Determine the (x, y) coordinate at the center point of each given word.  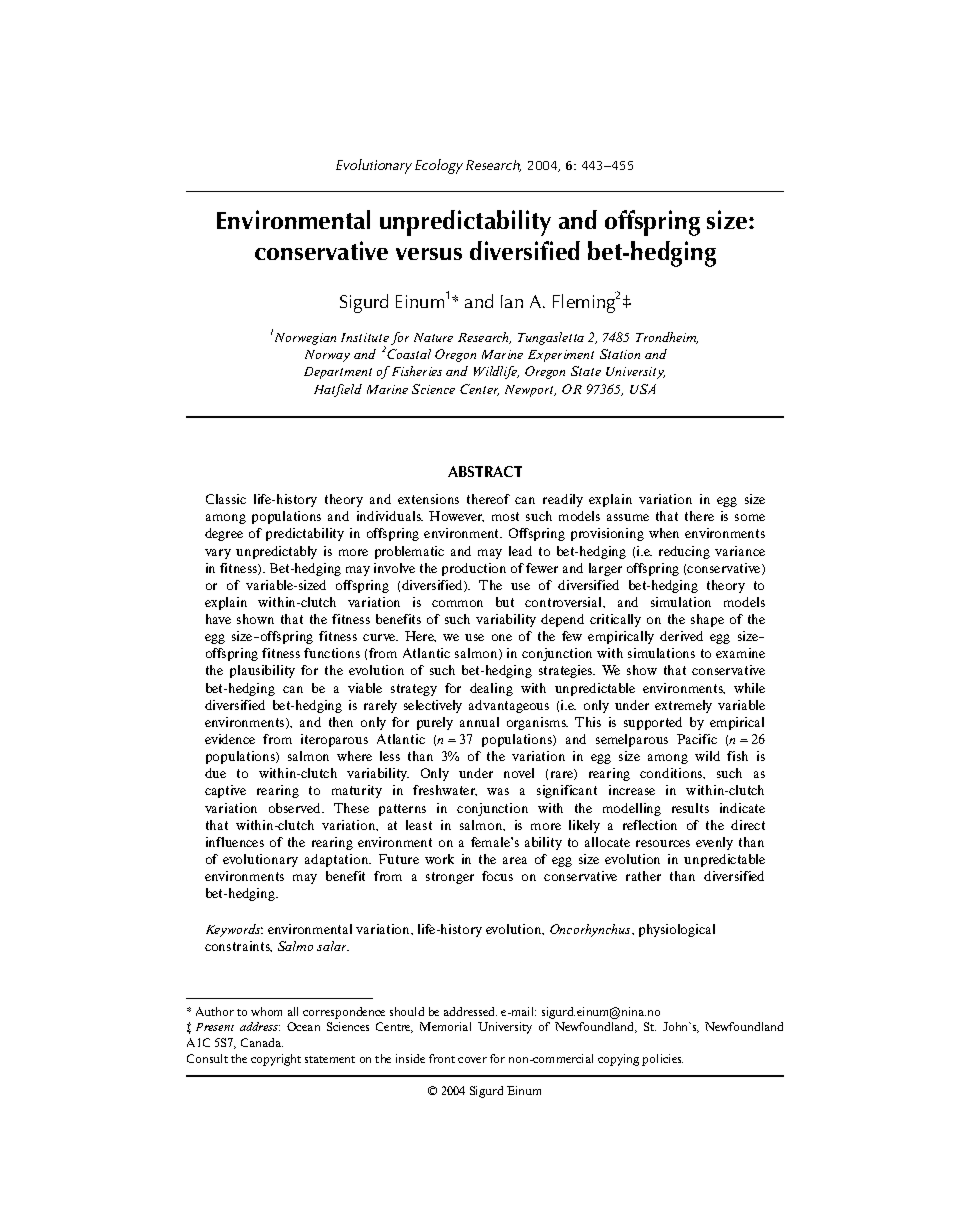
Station (620, 354)
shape (707, 620)
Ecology (439, 166)
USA (643, 389)
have (218, 619)
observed (296, 808)
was (498, 791)
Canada (262, 1042)
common (457, 603)
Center (479, 390)
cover (472, 1060)
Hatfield (338, 390)
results (690, 808)
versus (429, 254)
